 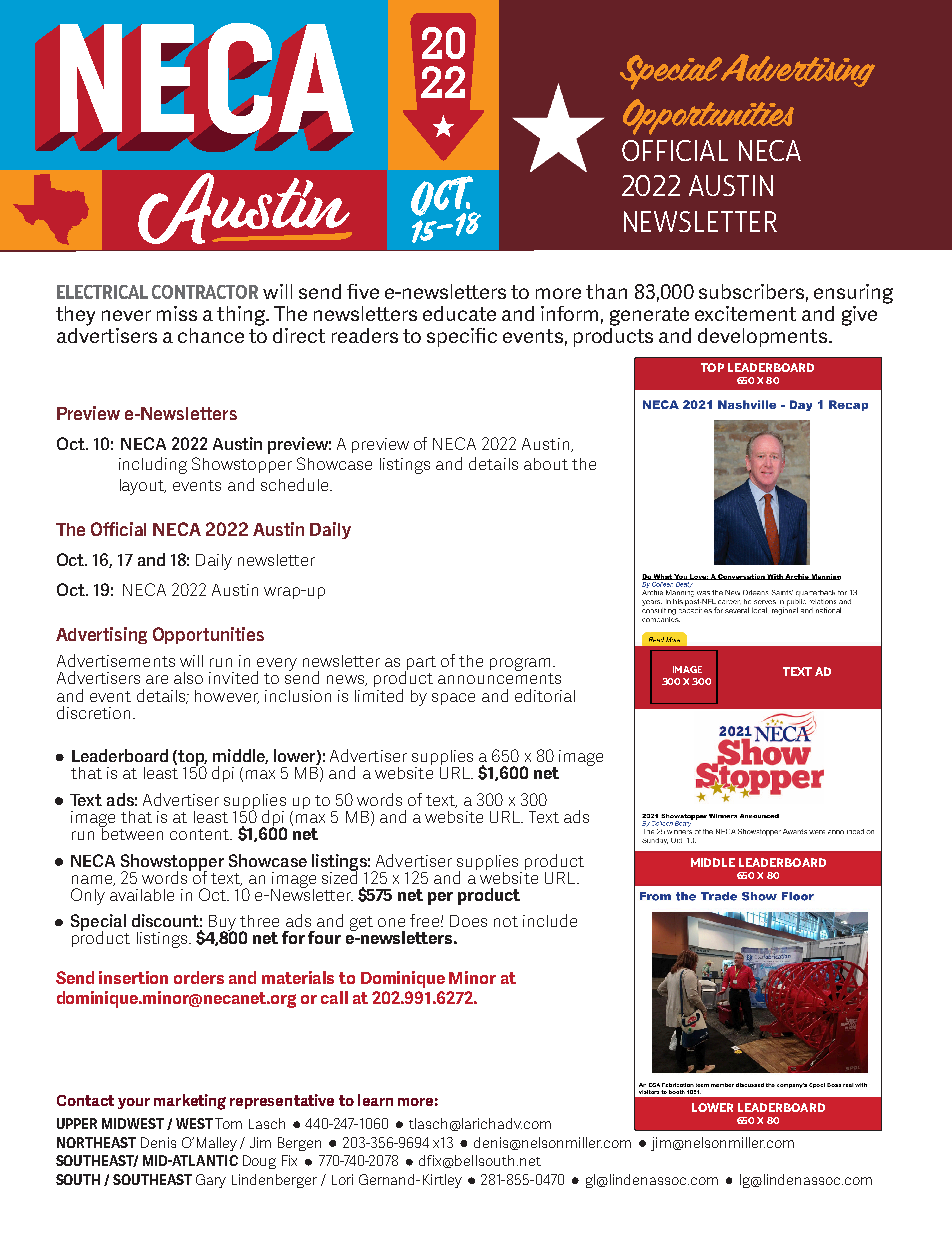 What do you see at coordinates (522, 666) in the document?
I see `program` at bounding box center [522, 666].
